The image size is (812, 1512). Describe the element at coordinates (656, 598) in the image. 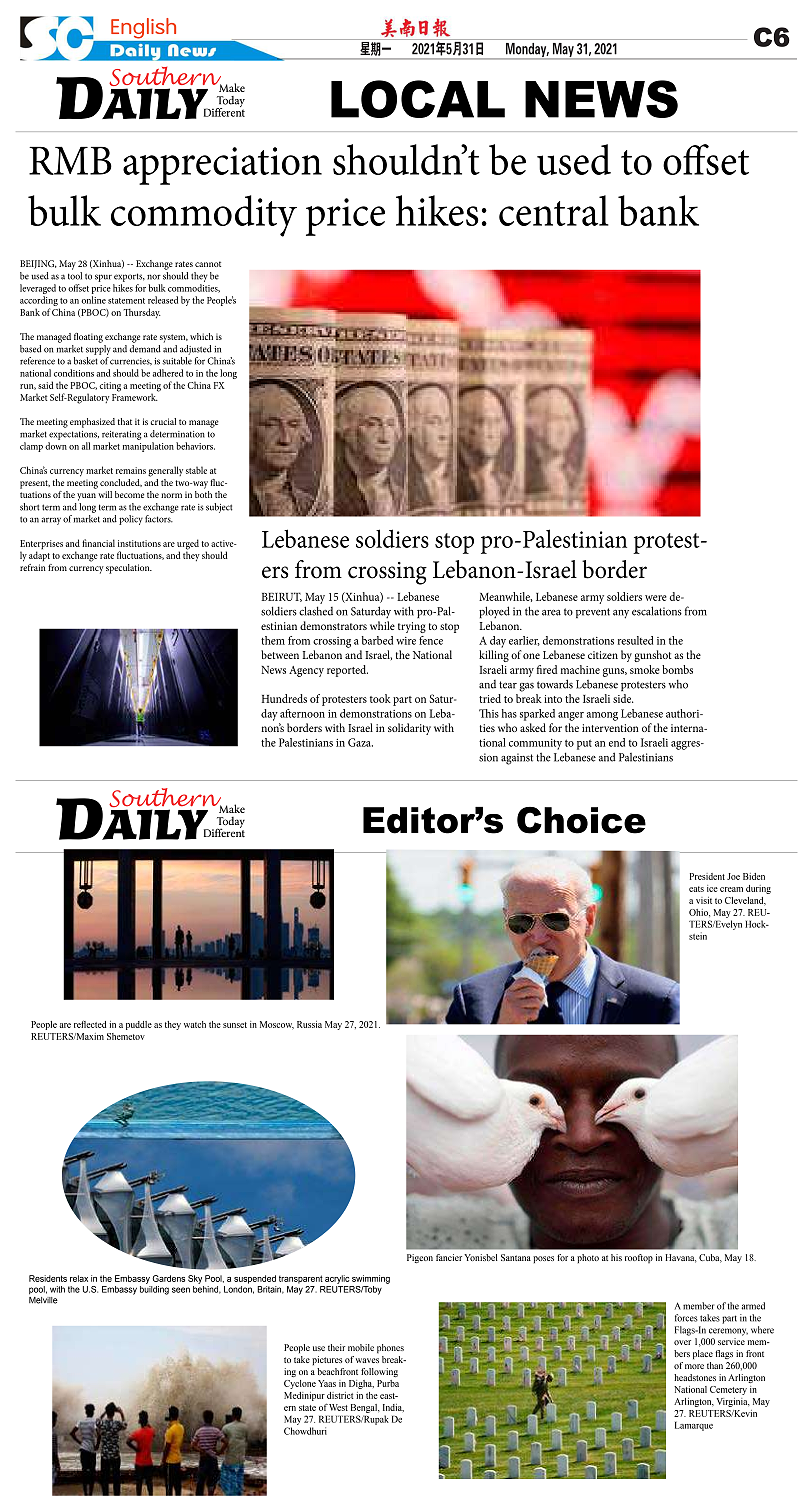

I see `were` at that location.
